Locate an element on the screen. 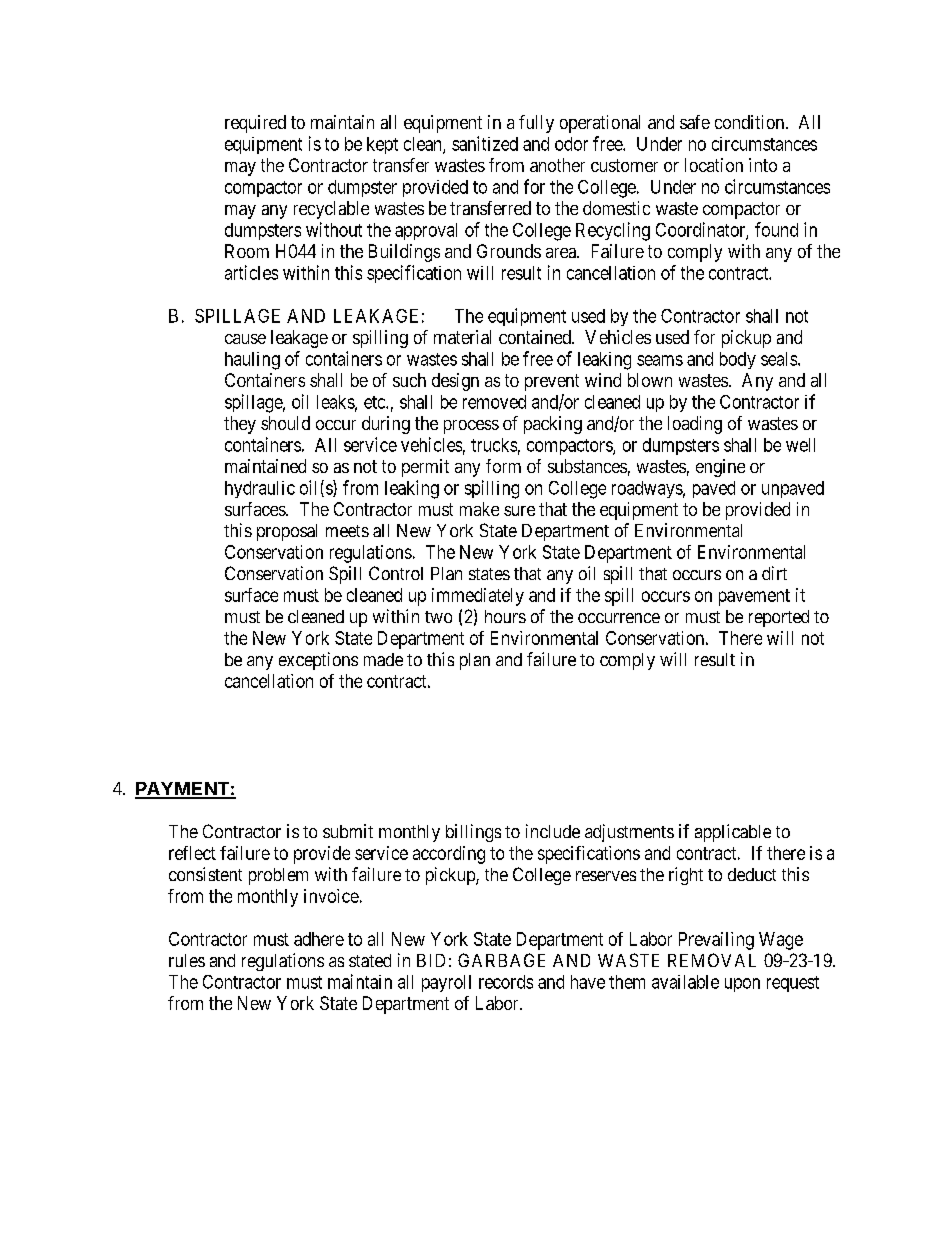 The width and height of the screenshot is (952, 1233). reported is located at coordinates (779, 618).
